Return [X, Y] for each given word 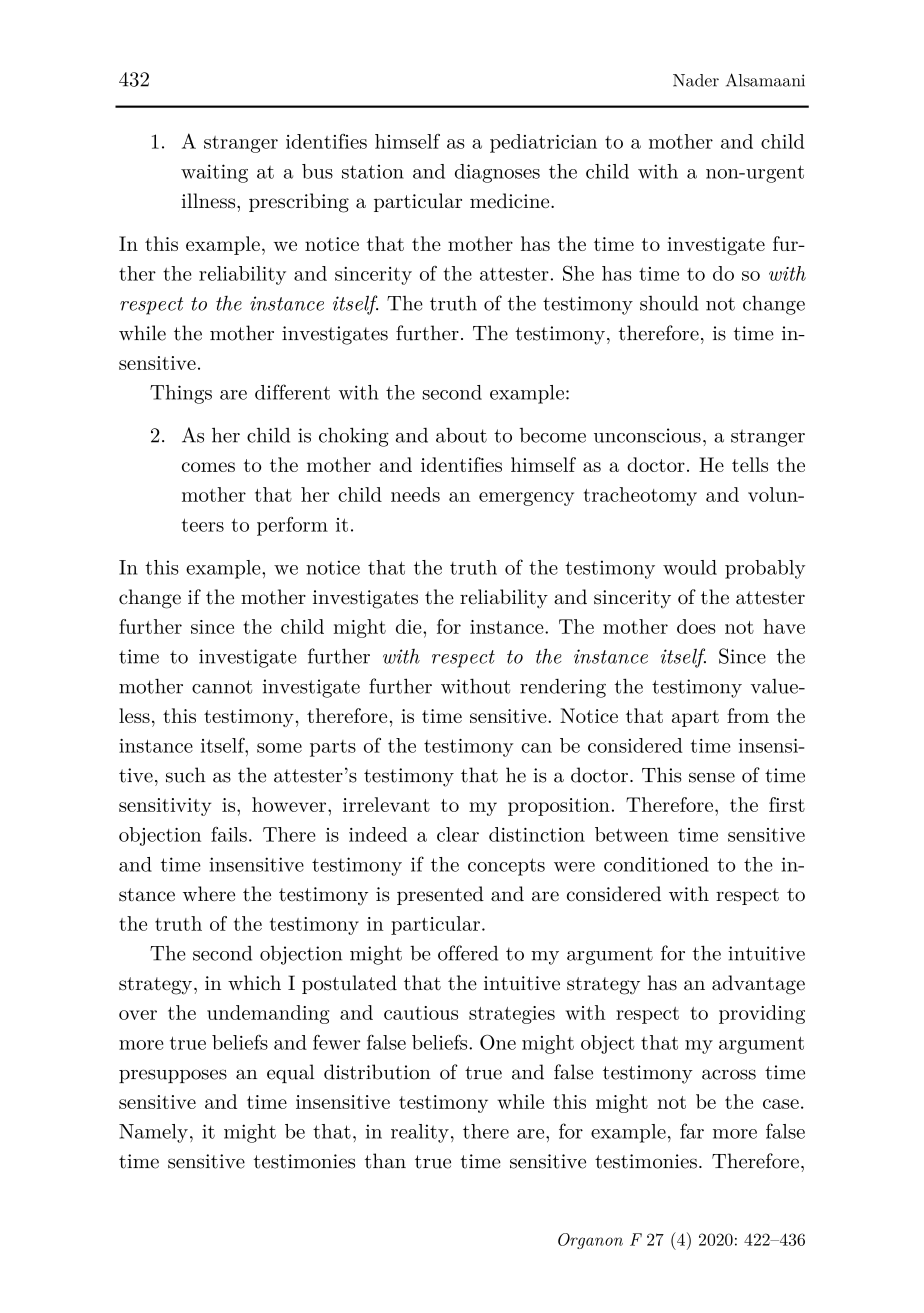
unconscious [647, 435]
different [292, 392]
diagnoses [497, 173]
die [410, 626]
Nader [696, 80]
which [254, 982]
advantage [758, 985]
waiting [214, 173]
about [461, 435]
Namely [153, 1133]
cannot [222, 687]
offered [468, 953]
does [696, 626]
